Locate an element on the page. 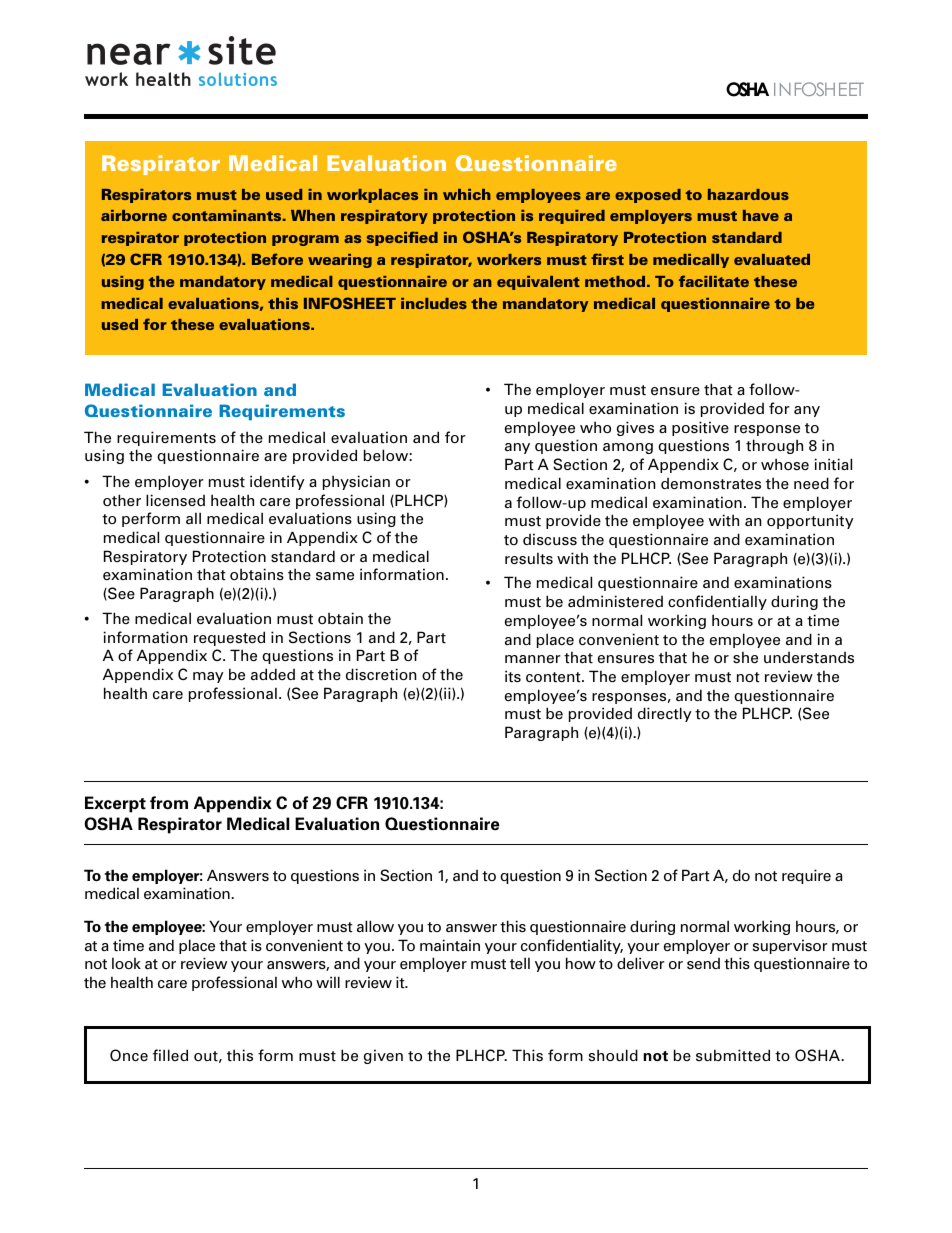  have is located at coordinates (761, 215).
